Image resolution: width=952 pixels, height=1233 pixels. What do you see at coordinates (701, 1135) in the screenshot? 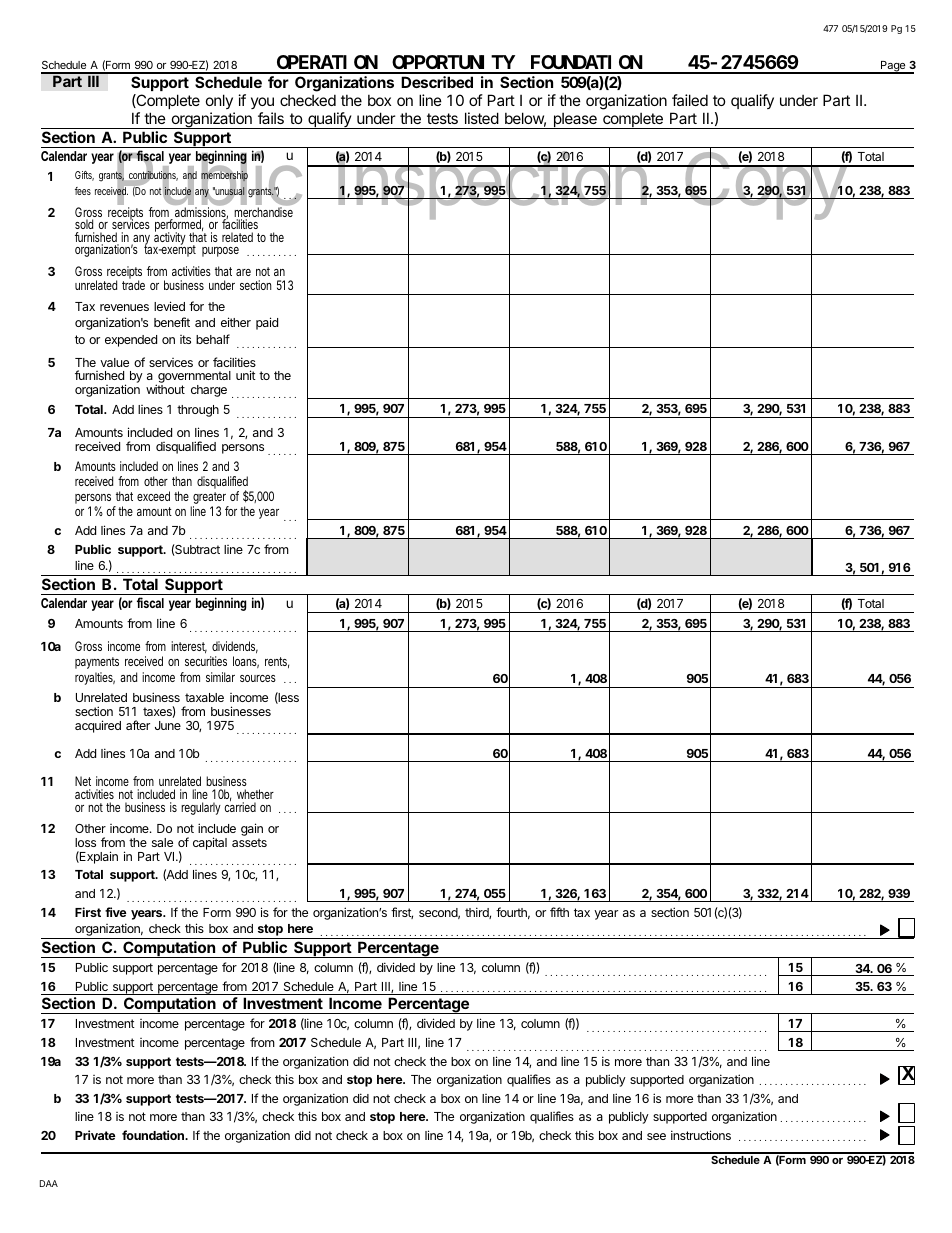
I see `instructions` at bounding box center [701, 1135].
